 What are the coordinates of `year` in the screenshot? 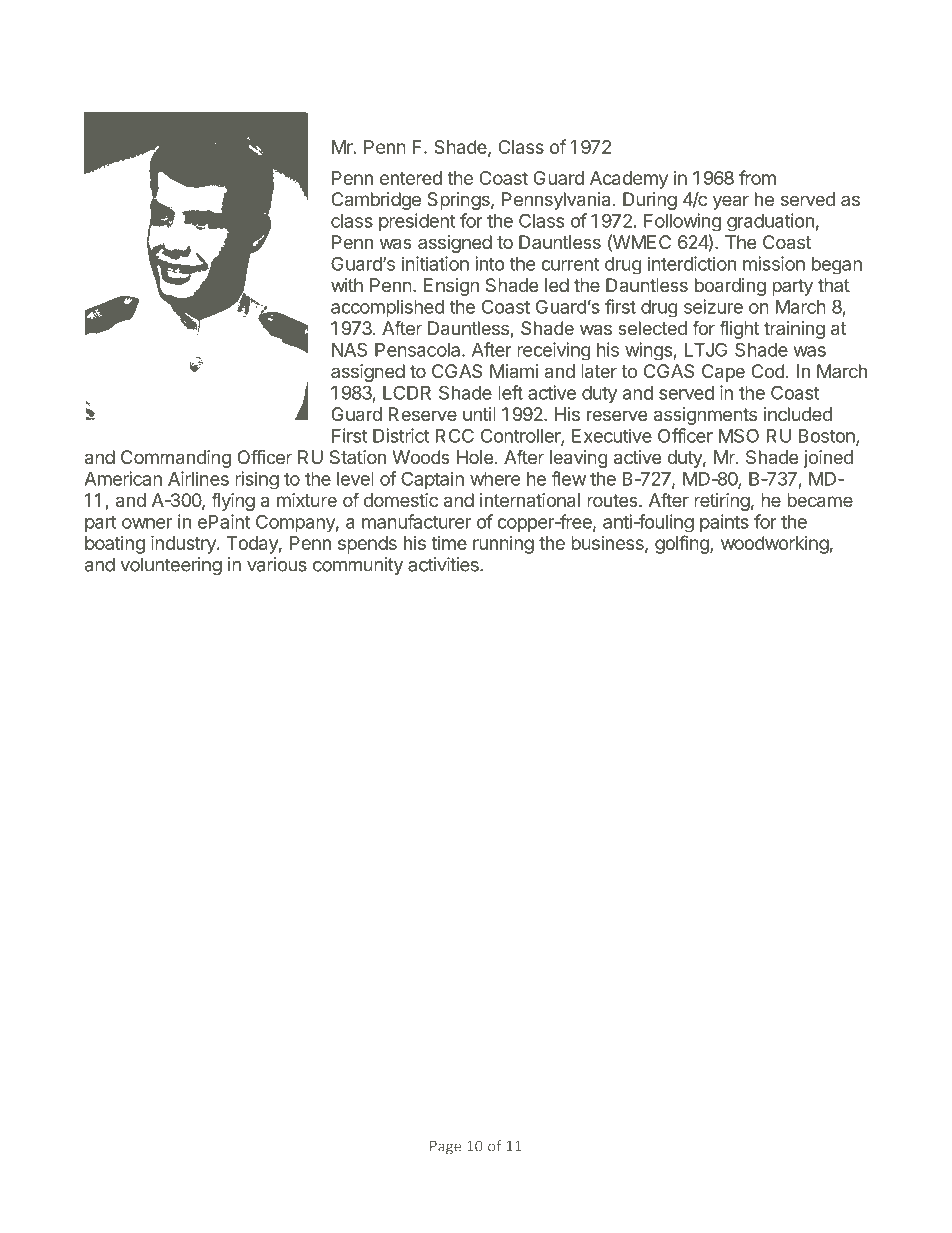 It's located at (731, 202).
